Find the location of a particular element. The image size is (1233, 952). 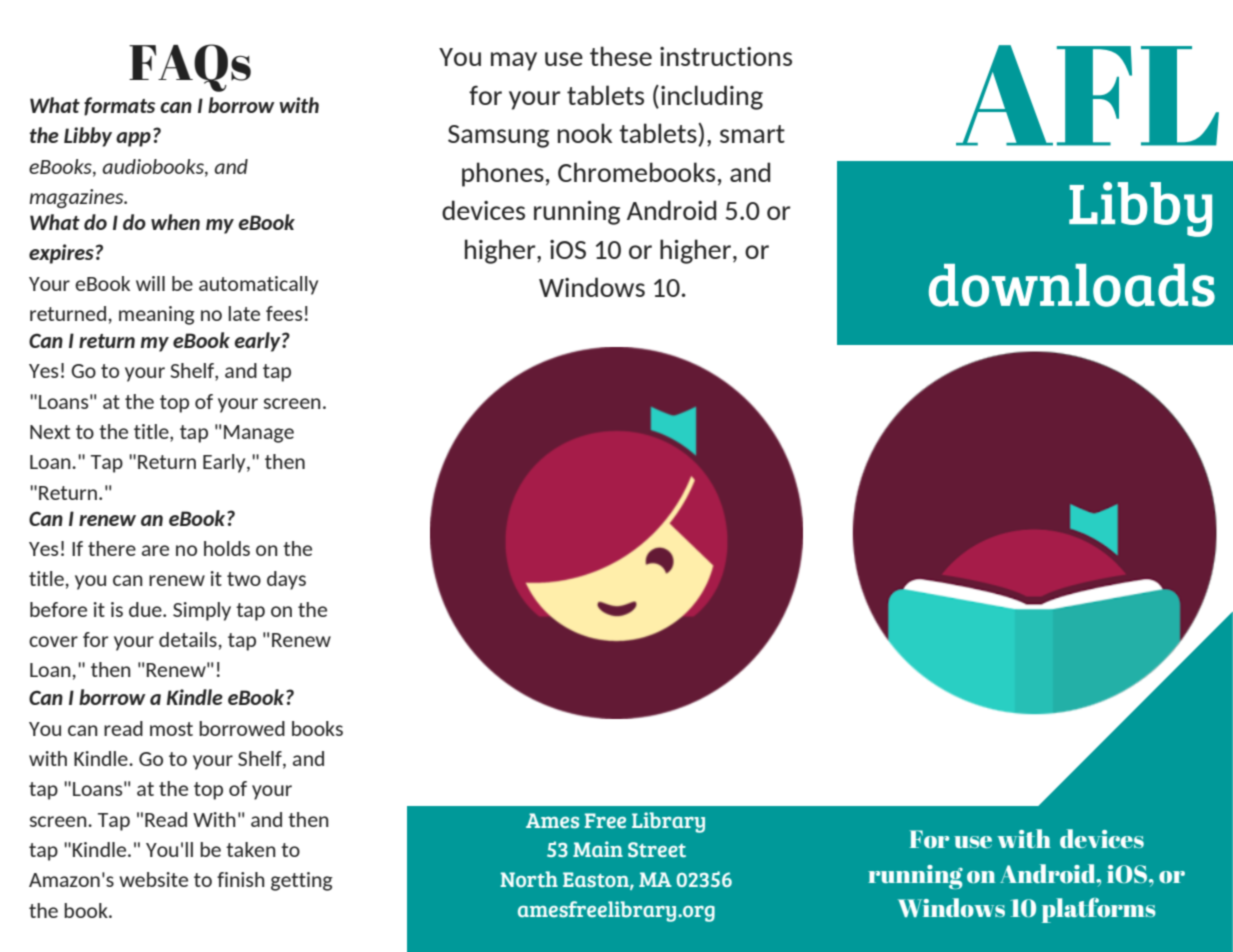

Manage is located at coordinates (259, 434).
